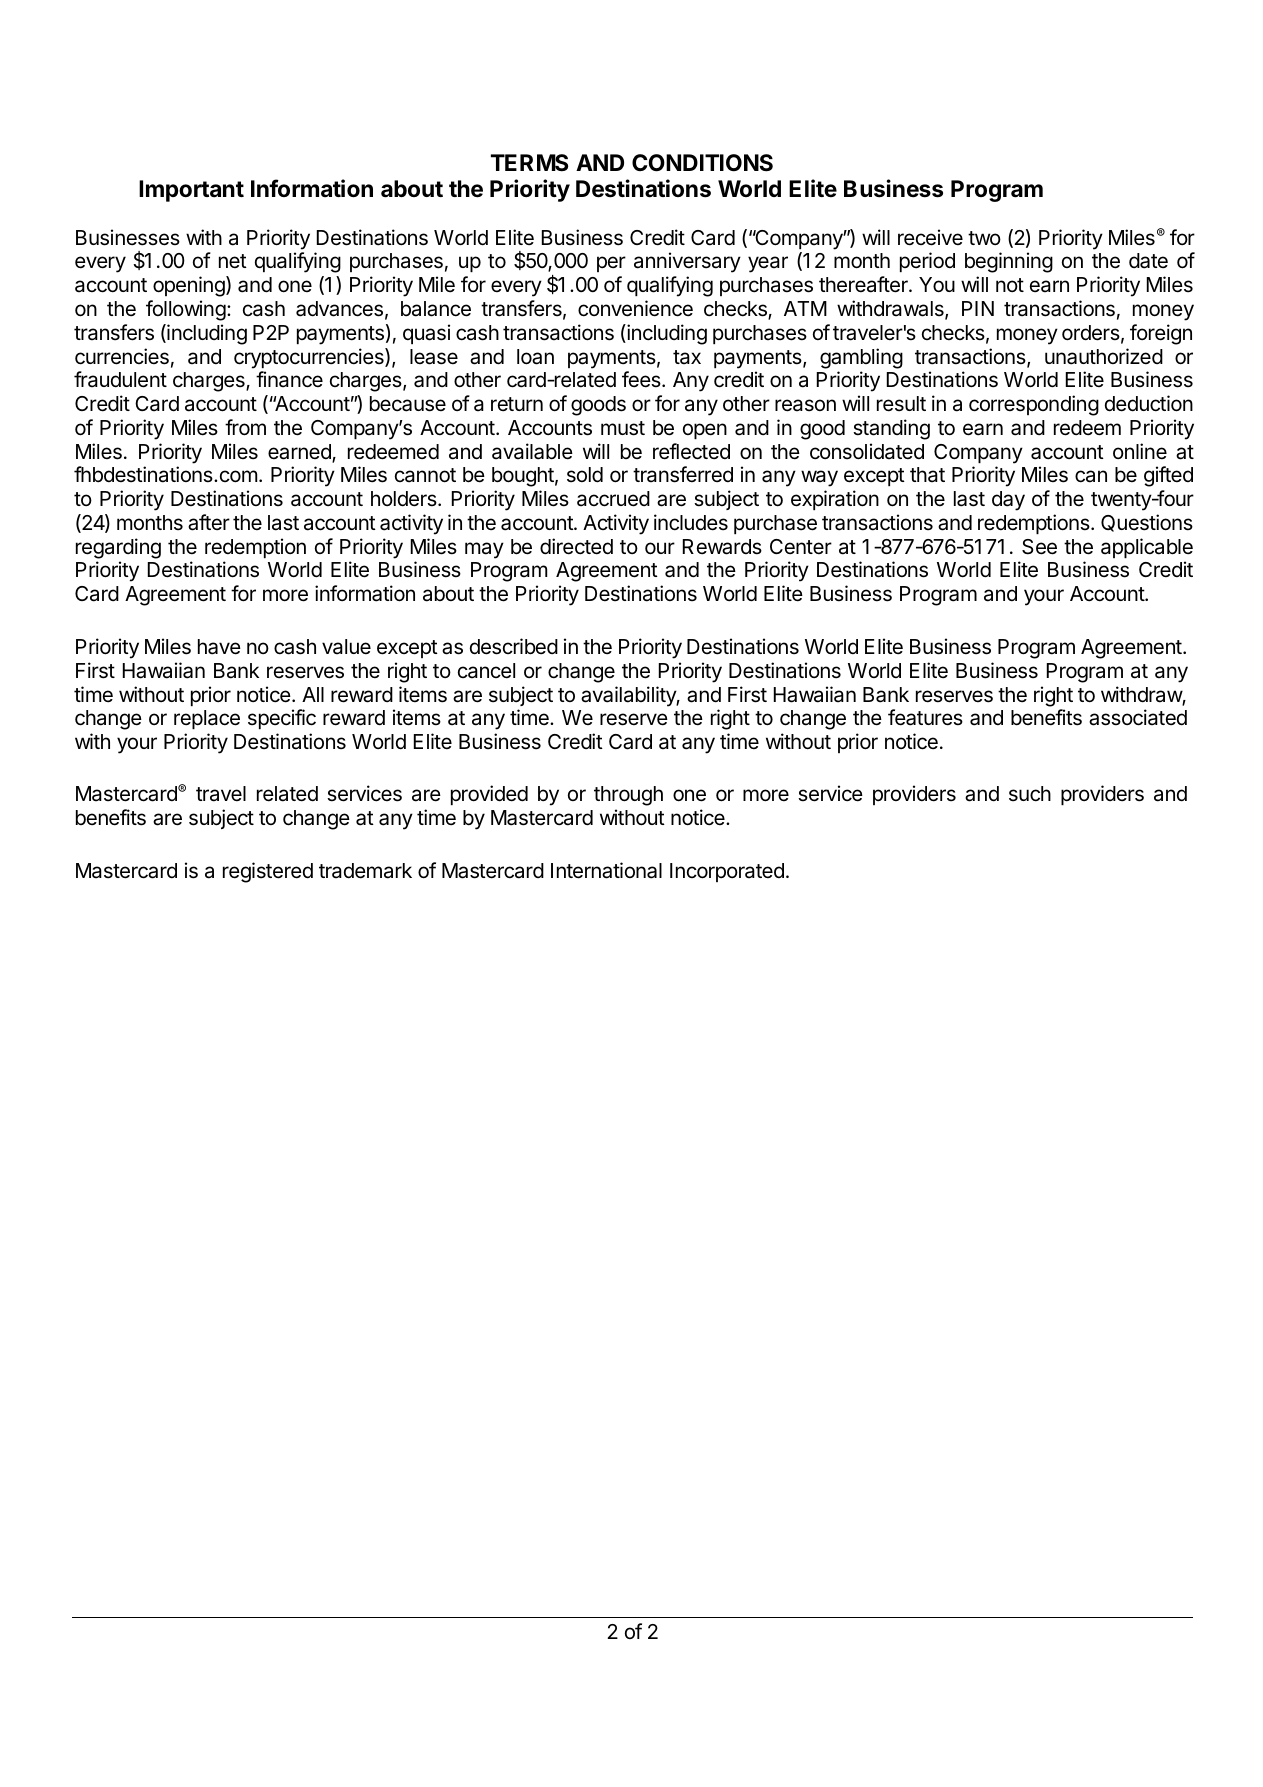 This page has width=1263, height=1787. I want to click on two, so click(984, 238).
